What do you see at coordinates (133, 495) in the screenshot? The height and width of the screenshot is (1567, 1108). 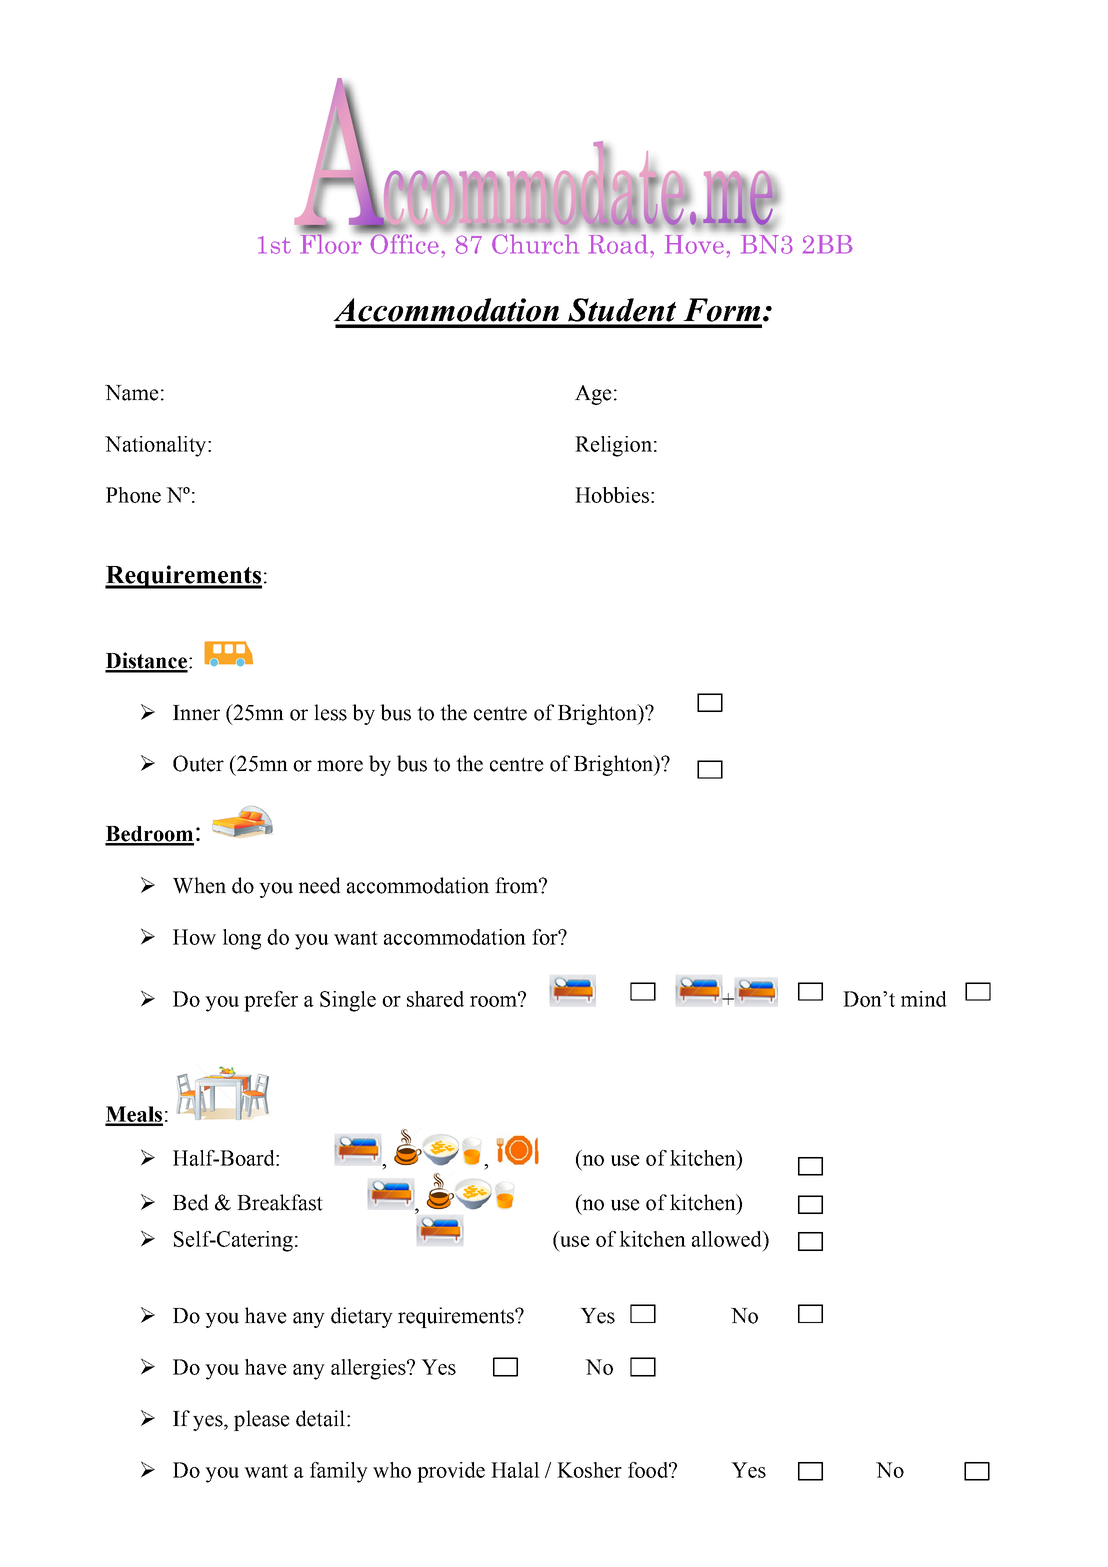 I see `Phone` at bounding box center [133, 495].
